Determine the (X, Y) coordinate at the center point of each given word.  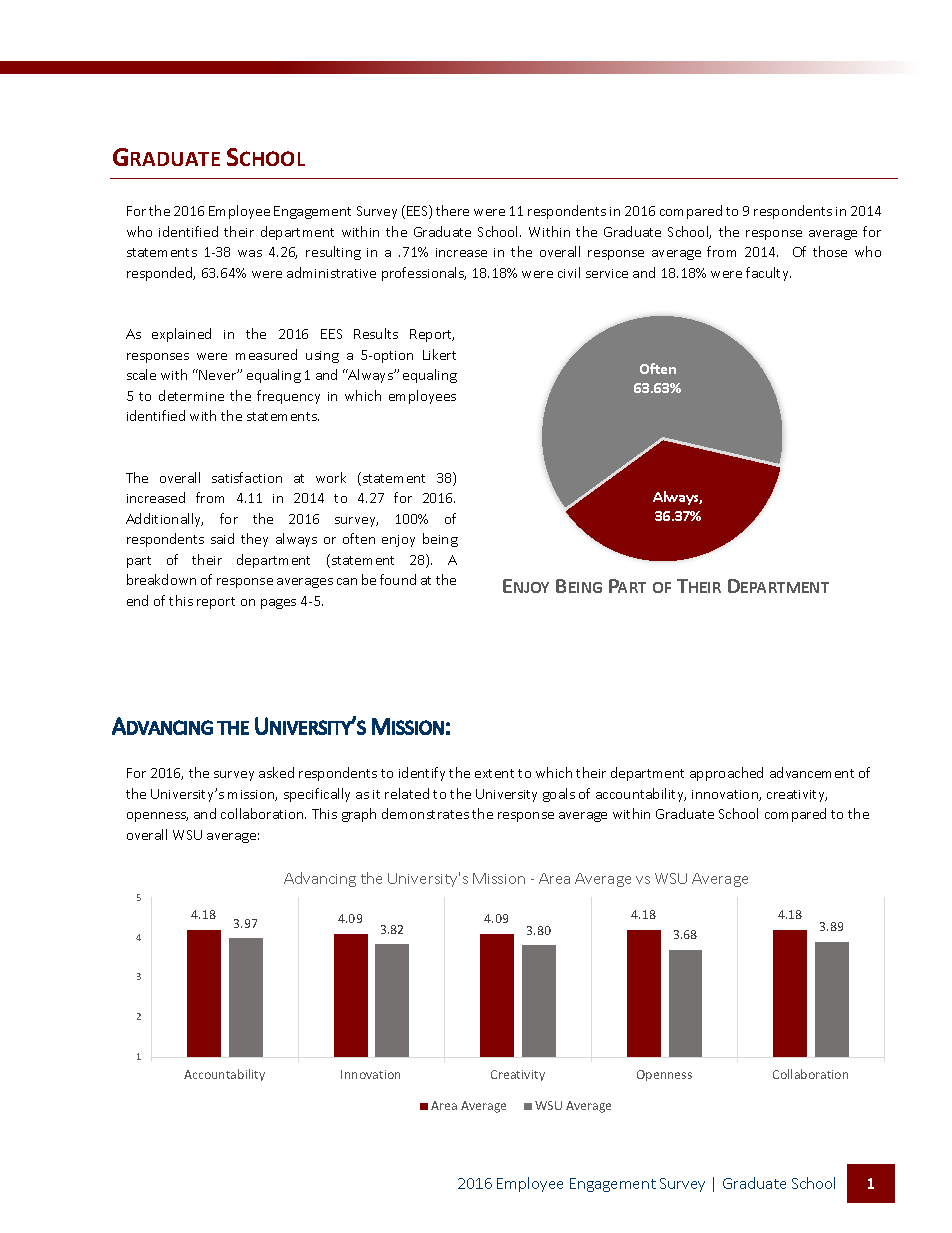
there (452, 210)
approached (726, 774)
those (830, 251)
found (398, 579)
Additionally (164, 520)
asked (276, 772)
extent (494, 773)
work (331, 477)
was (250, 253)
